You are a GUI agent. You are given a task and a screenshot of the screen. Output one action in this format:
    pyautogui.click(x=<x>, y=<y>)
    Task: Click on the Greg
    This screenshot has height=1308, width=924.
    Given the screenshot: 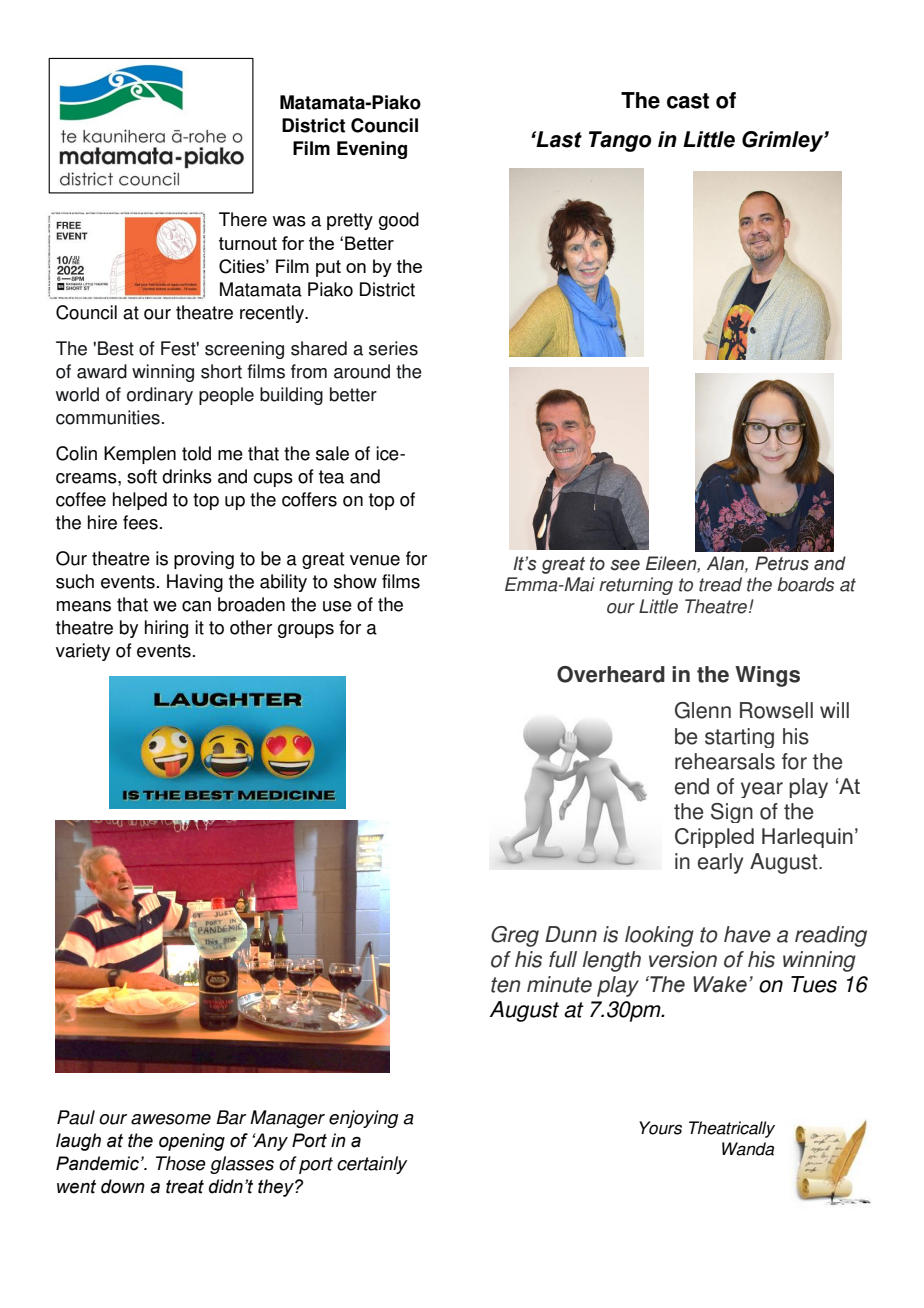 What is the action you would take?
    pyautogui.click(x=515, y=936)
